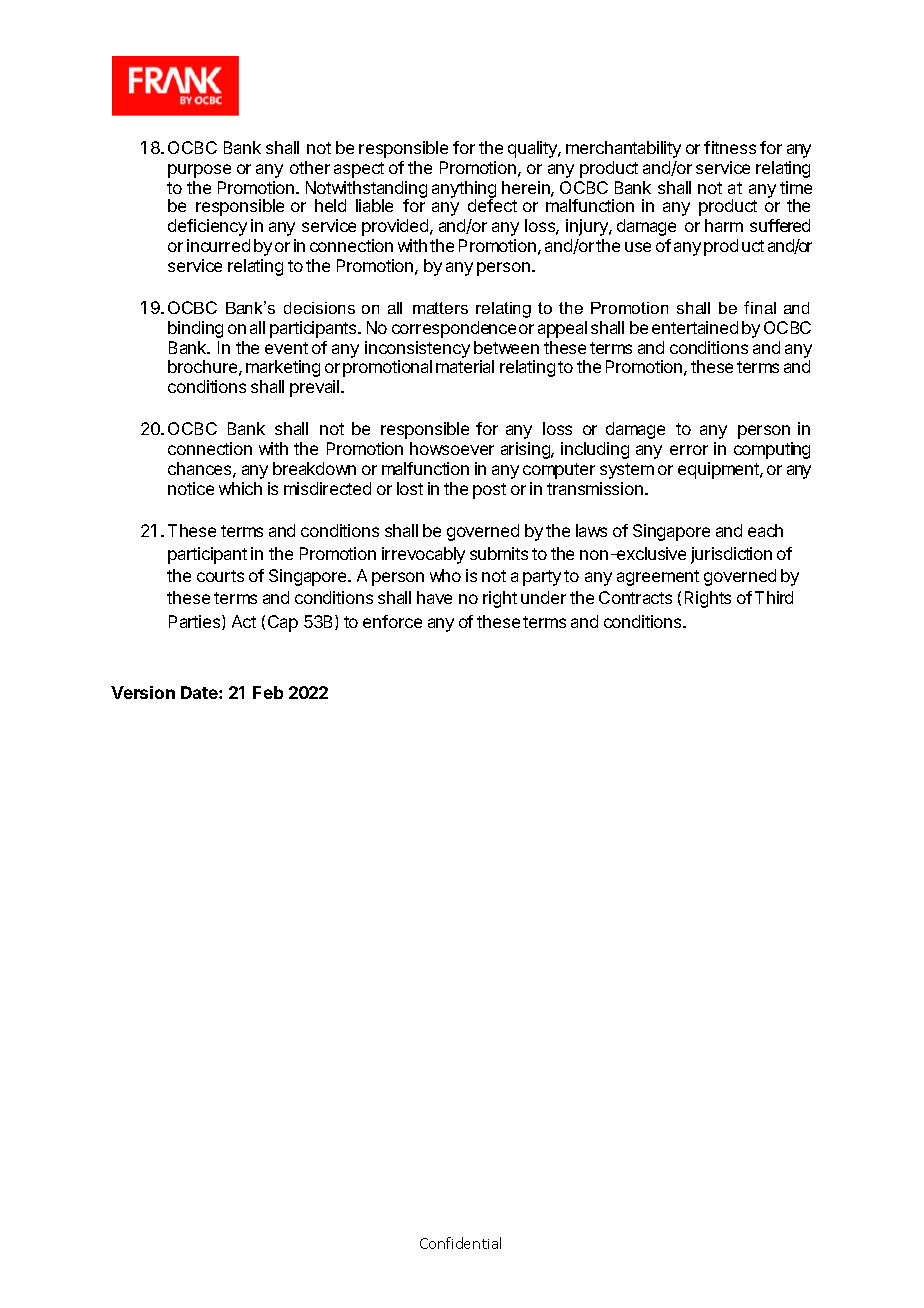 The image size is (924, 1308). I want to click on Feb, so click(268, 692).
